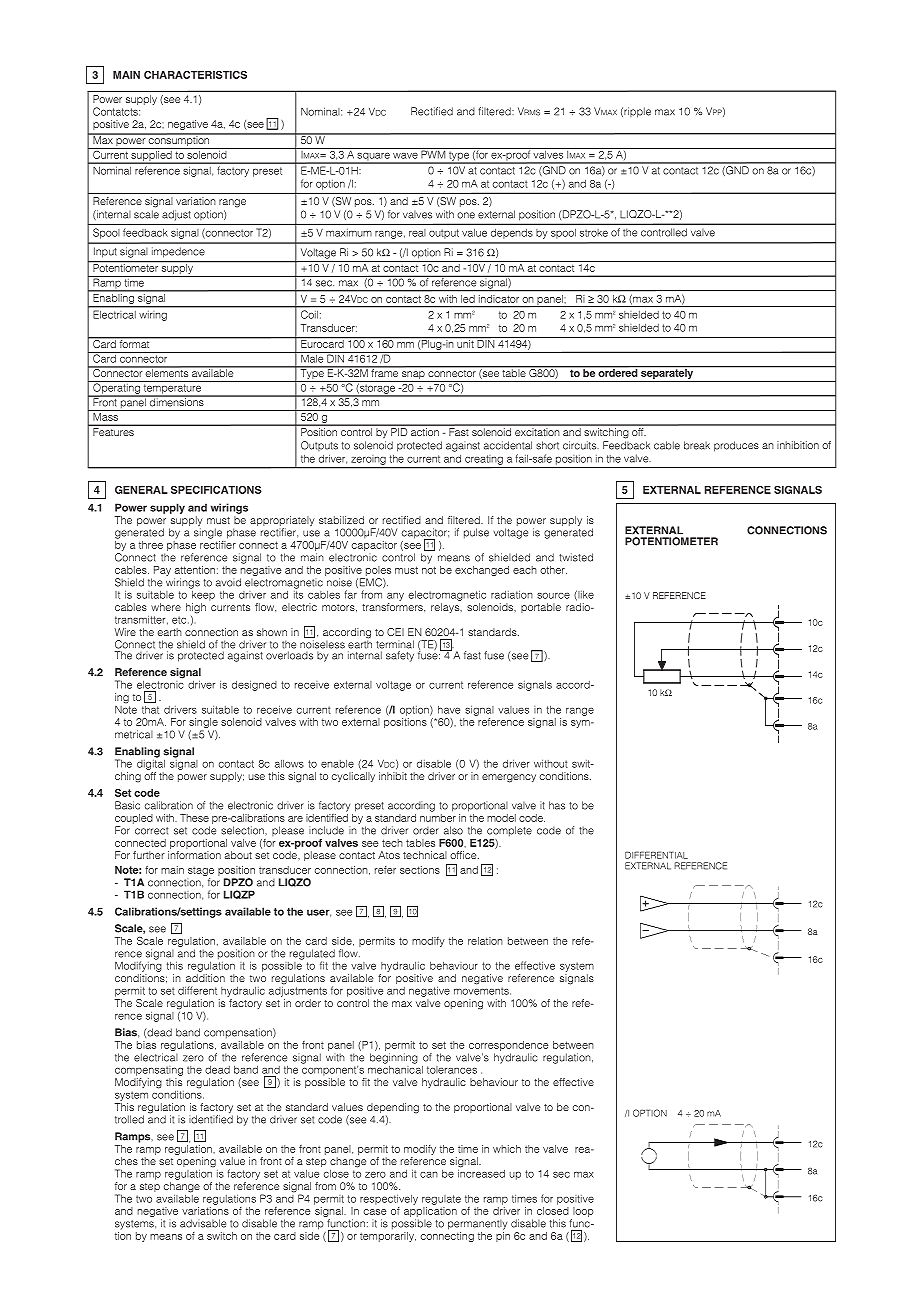  I want to click on twisted, so click(576, 557).
